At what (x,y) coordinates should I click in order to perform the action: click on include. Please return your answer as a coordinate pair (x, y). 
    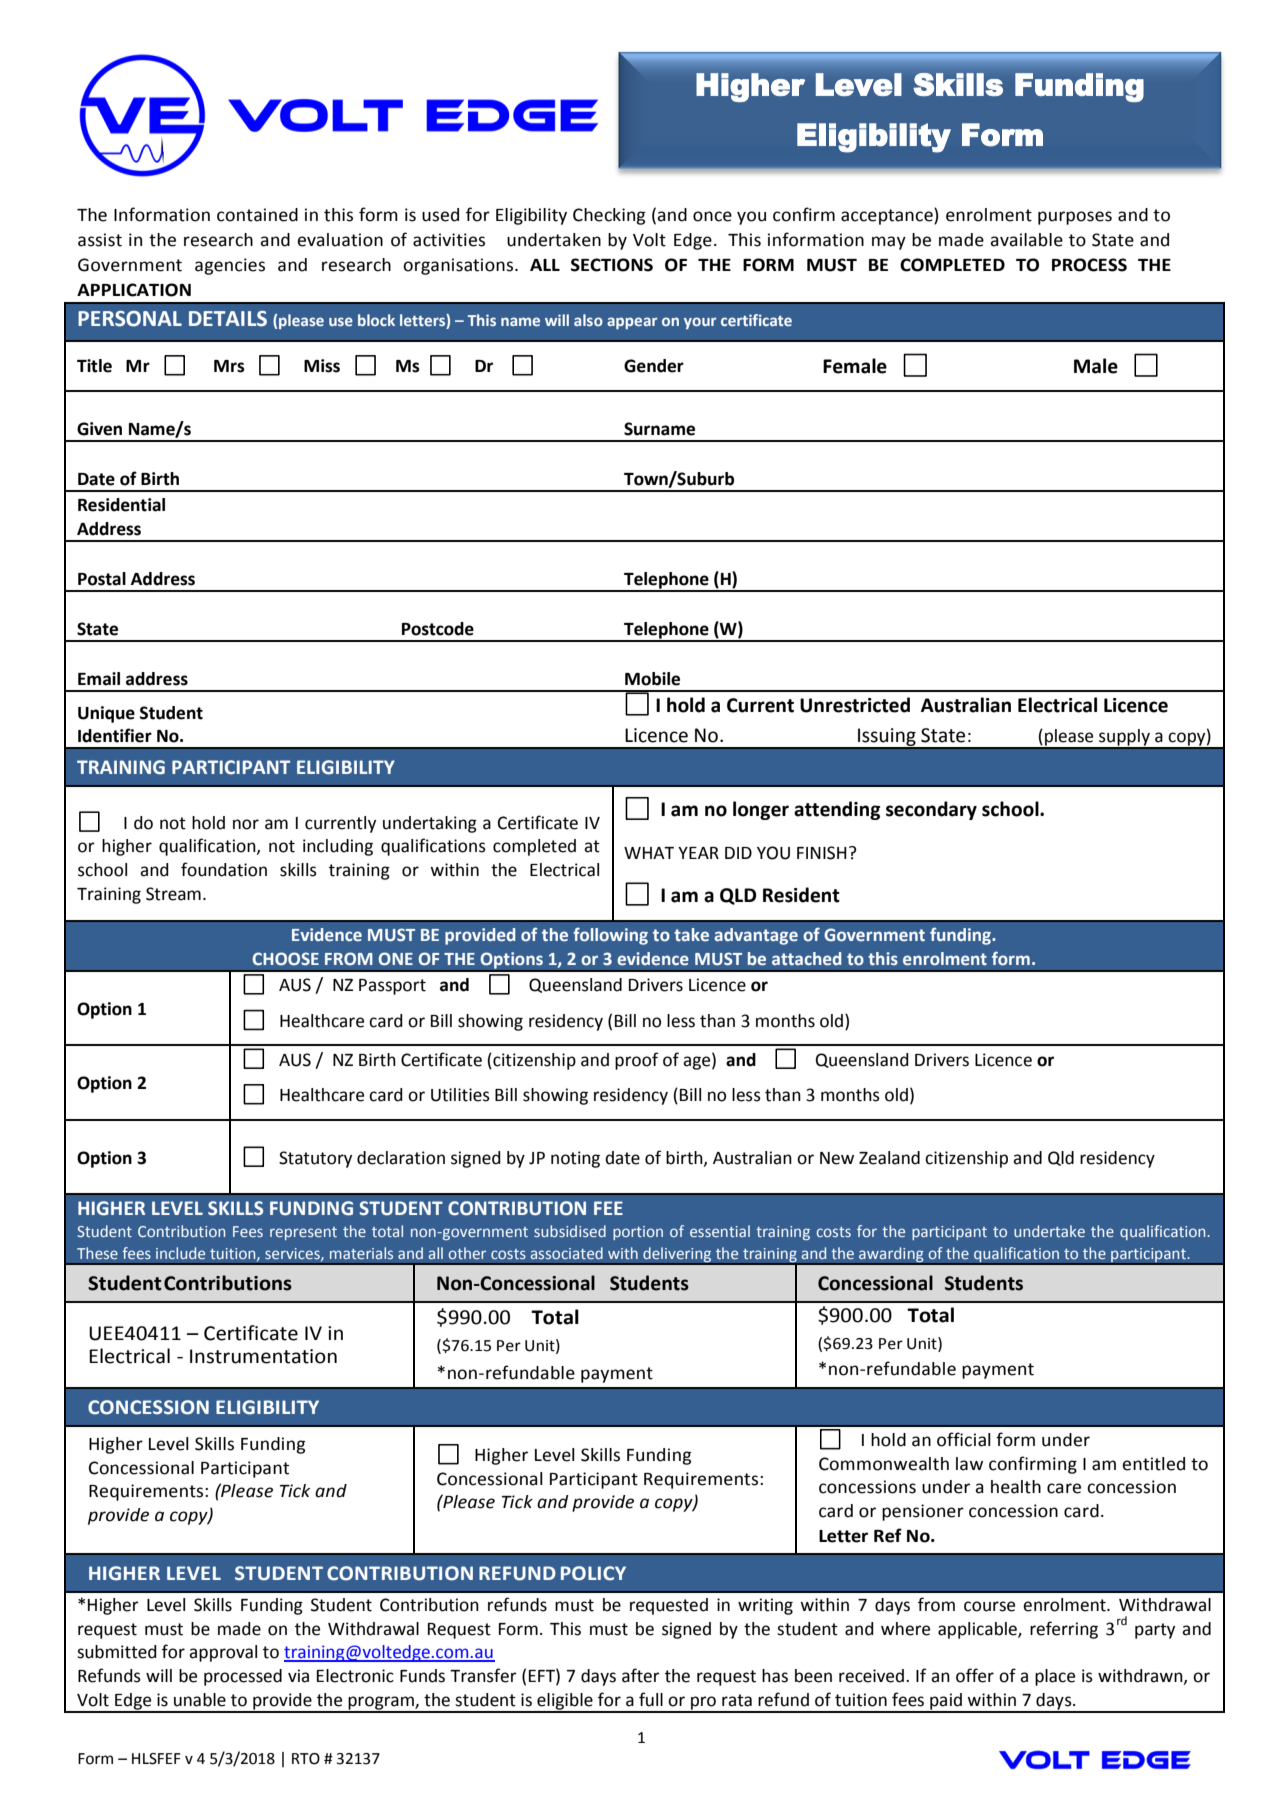
    Looking at the image, I should click on (180, 1253).
